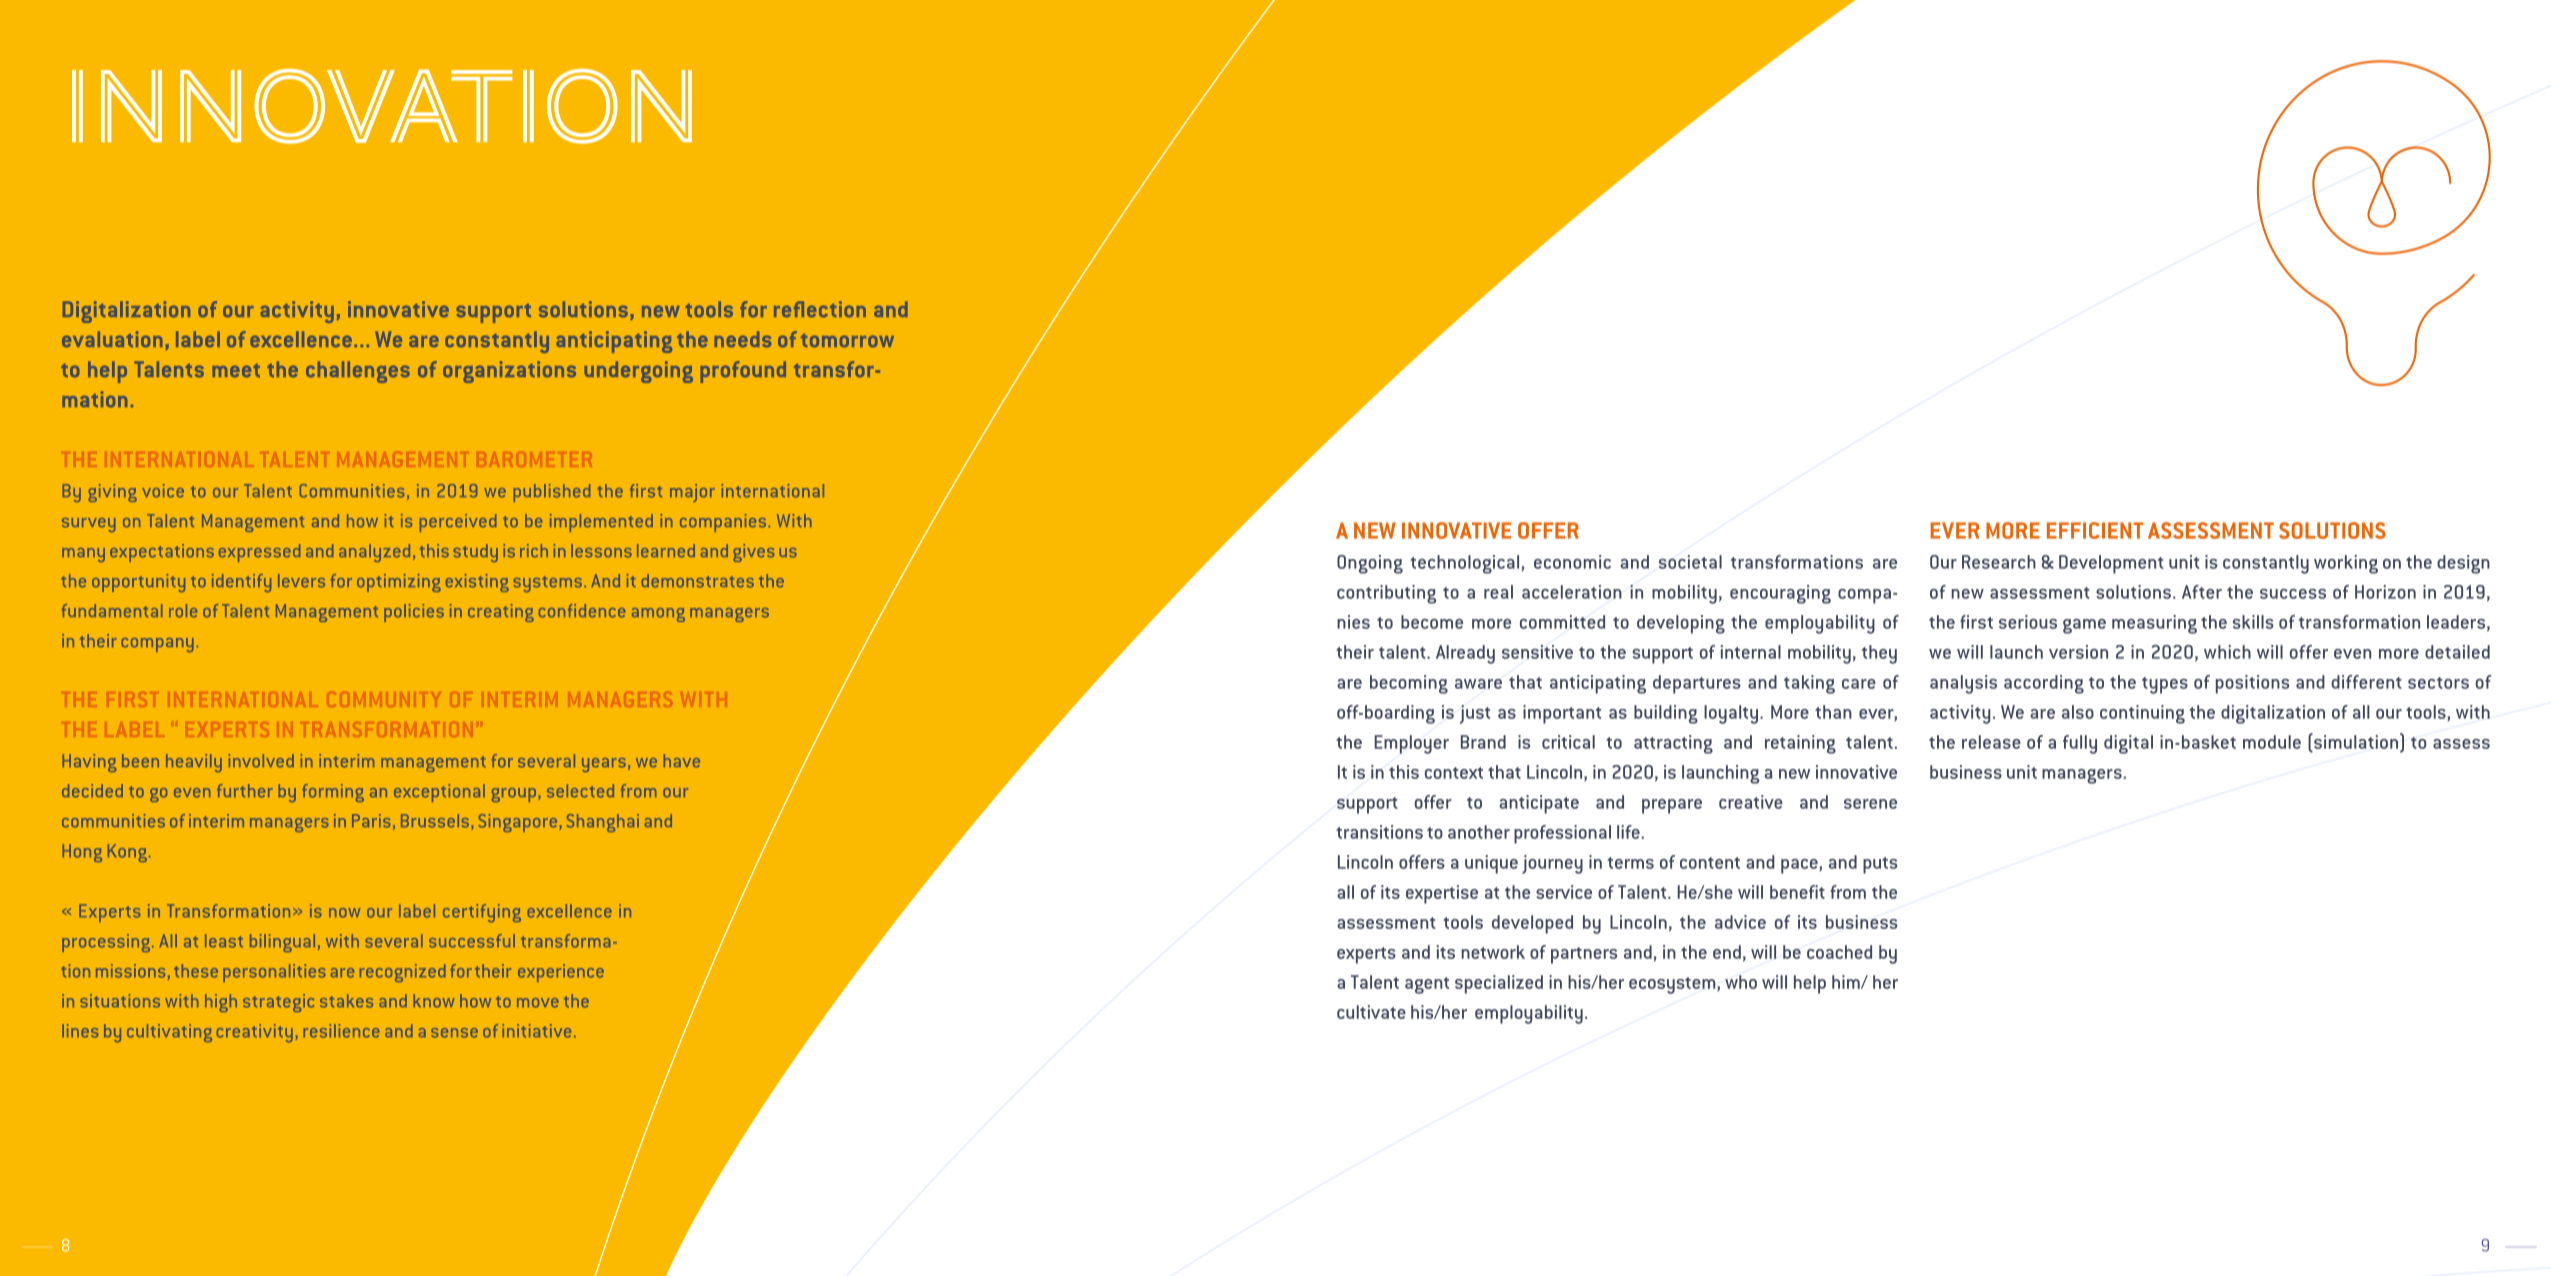  Describe the element at coordinates (346, 1001) in the image. I see `stakes` at that location.
